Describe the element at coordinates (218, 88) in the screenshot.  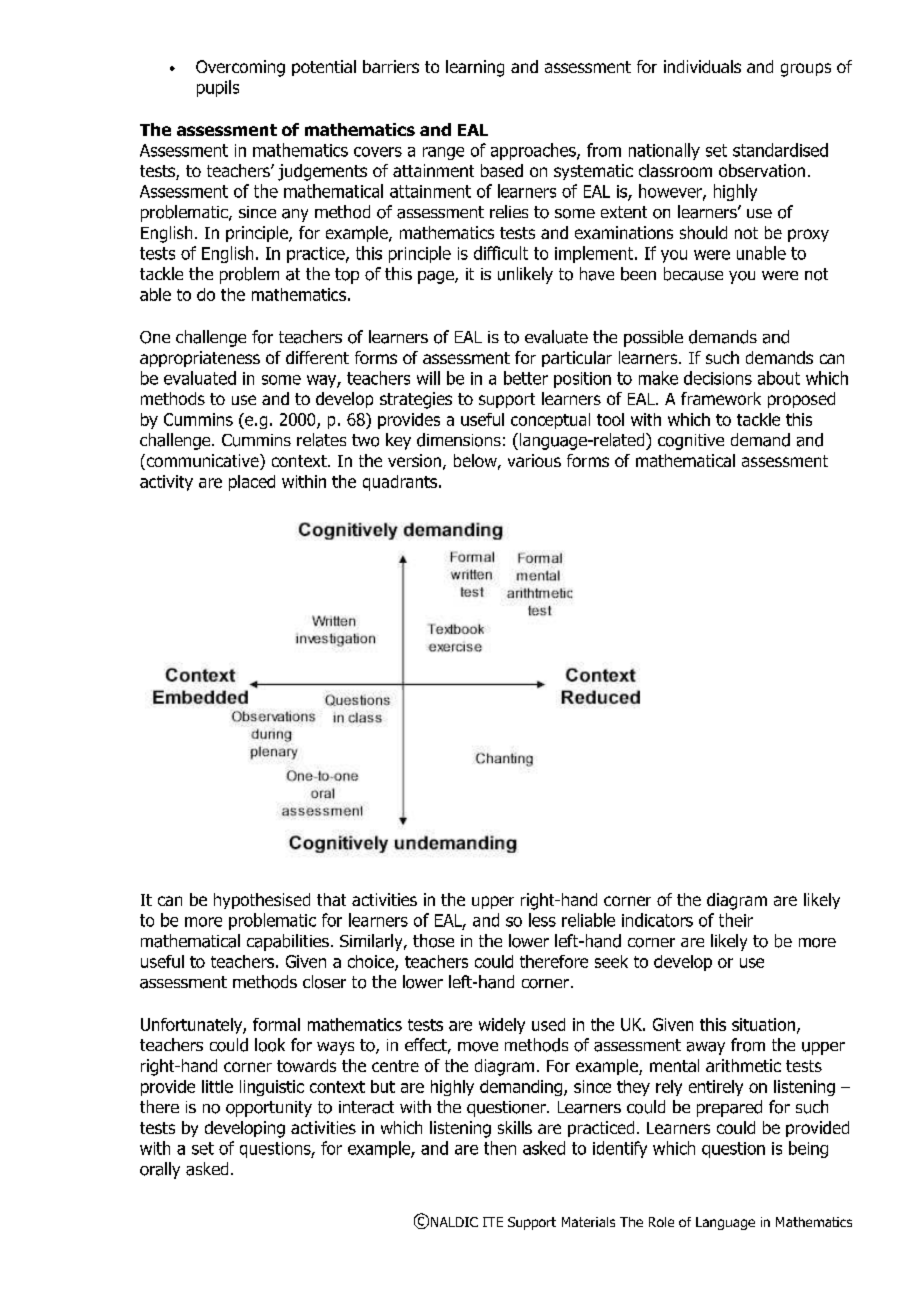
I see `pupils` at that location.
